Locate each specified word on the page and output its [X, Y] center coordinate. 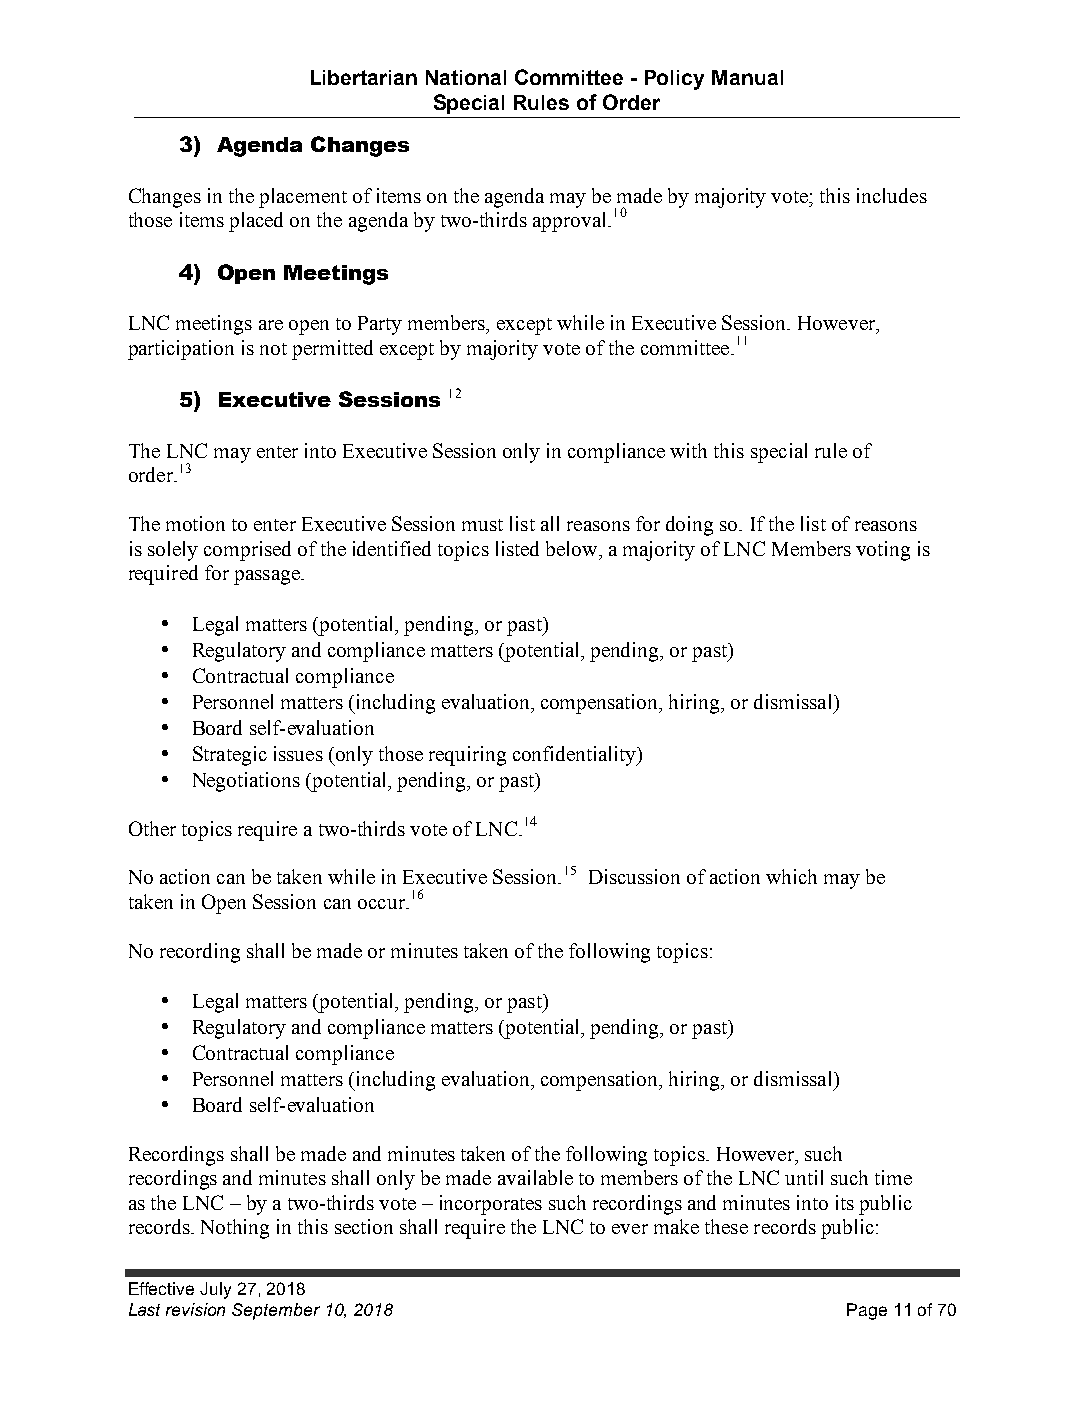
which [791, 876]
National [466, 77]
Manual [747, 77]
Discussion [634, 876]
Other [152, 828]
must [482, 525]
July [215, 1290]
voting [883, 551]
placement [303, 198]
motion [195, 523]
